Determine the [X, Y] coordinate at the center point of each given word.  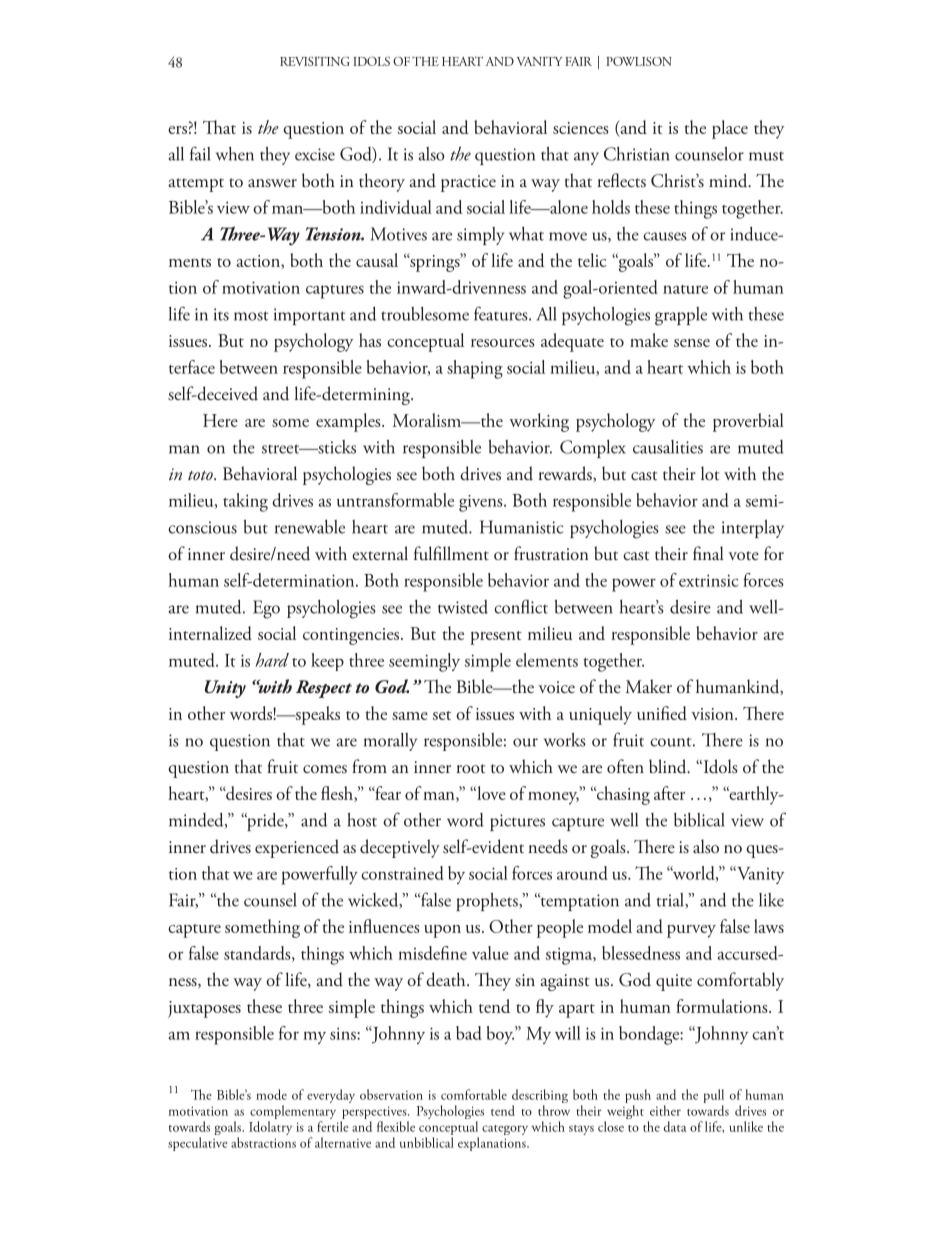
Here [220, 420]
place [730, 129]
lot [710, 473]
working [539, 422]
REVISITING [315, 61]
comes [325, 769]
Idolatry [270, 1128]
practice [468, 183]
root [471, 768]
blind [669, 766]
